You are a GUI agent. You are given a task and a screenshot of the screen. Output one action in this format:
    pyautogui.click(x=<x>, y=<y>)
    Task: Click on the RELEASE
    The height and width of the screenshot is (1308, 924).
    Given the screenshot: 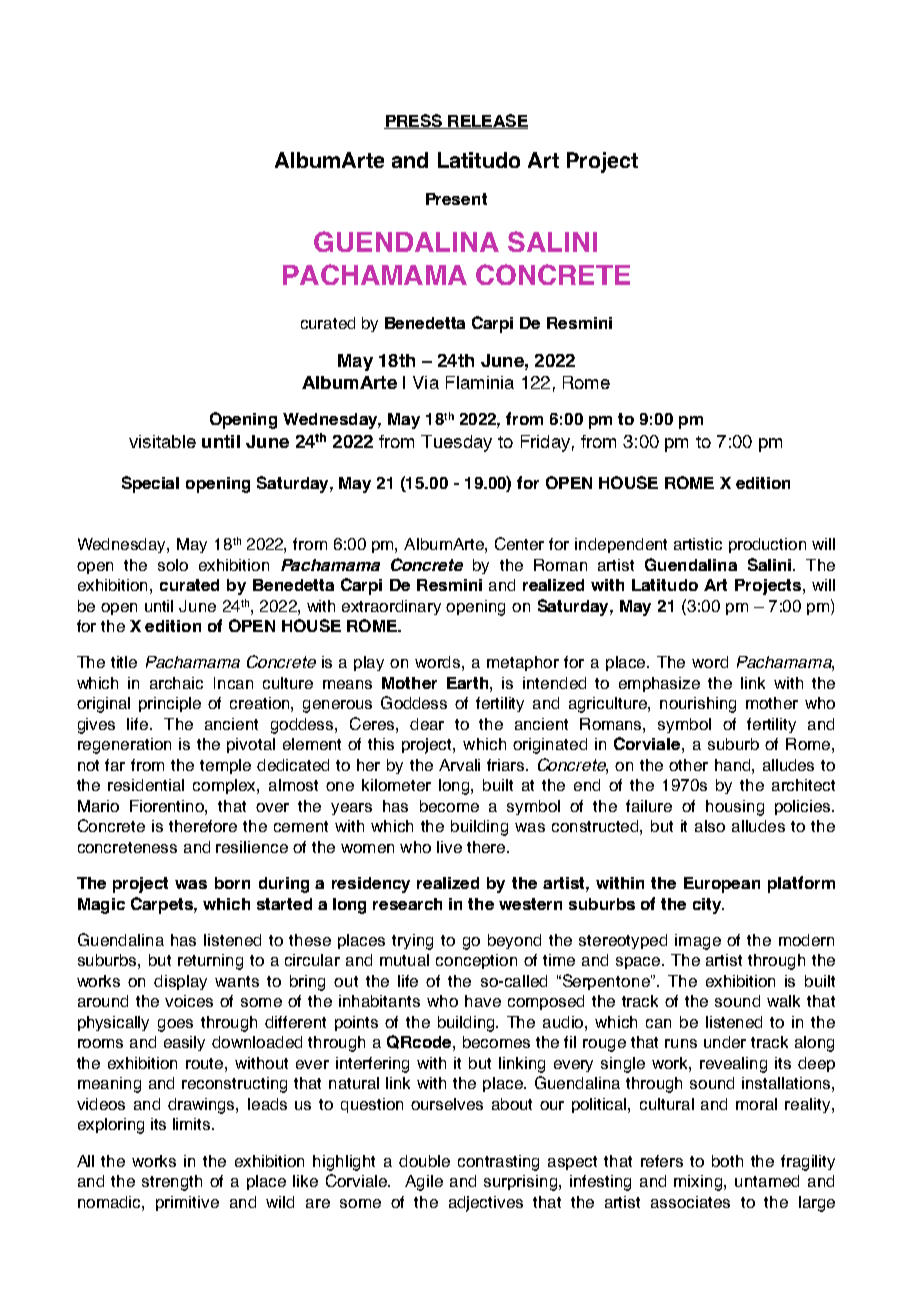 What is the action you would take?
    pyautogui.click(x=487, y=121)
